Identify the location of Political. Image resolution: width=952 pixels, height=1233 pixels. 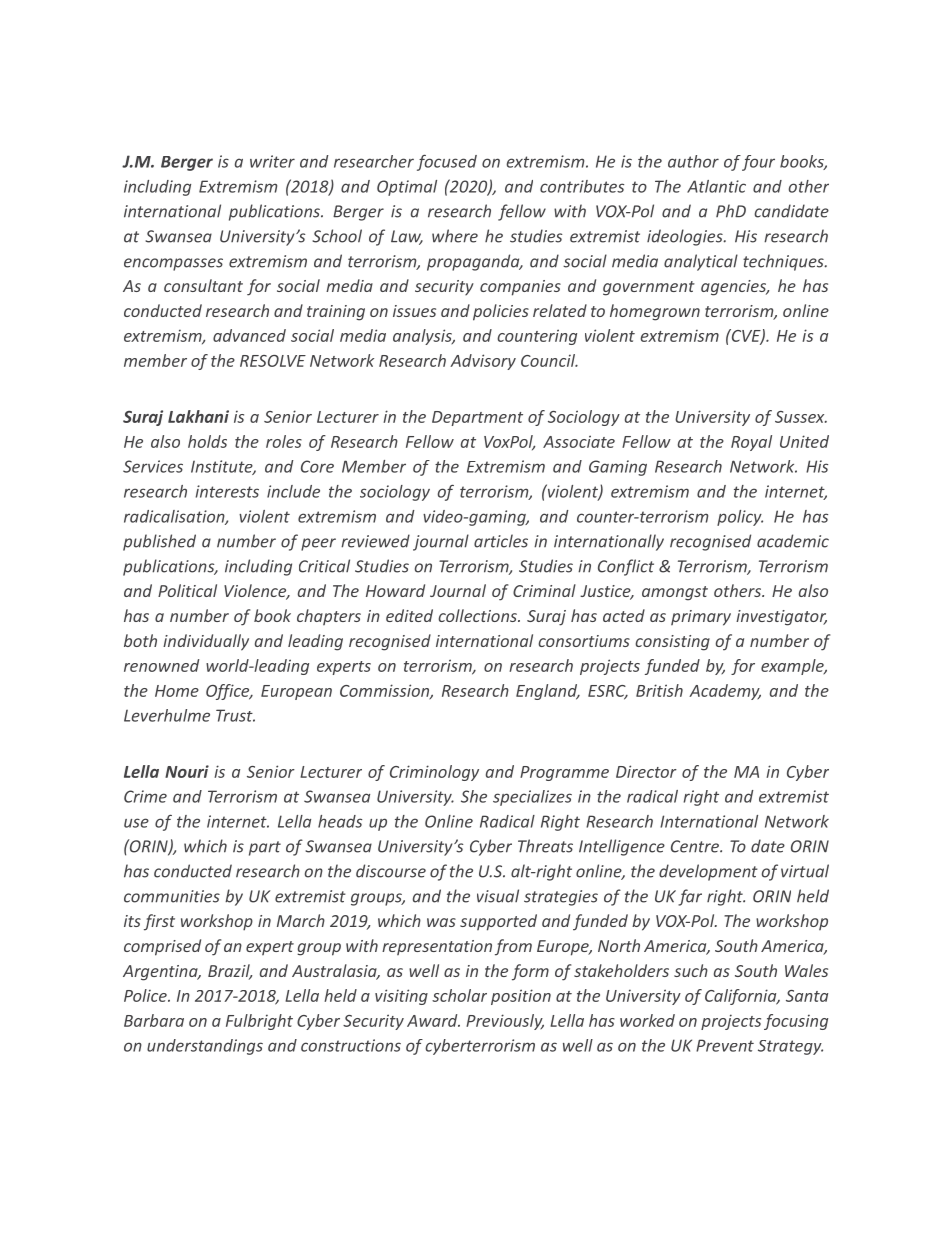
(187, 590).
